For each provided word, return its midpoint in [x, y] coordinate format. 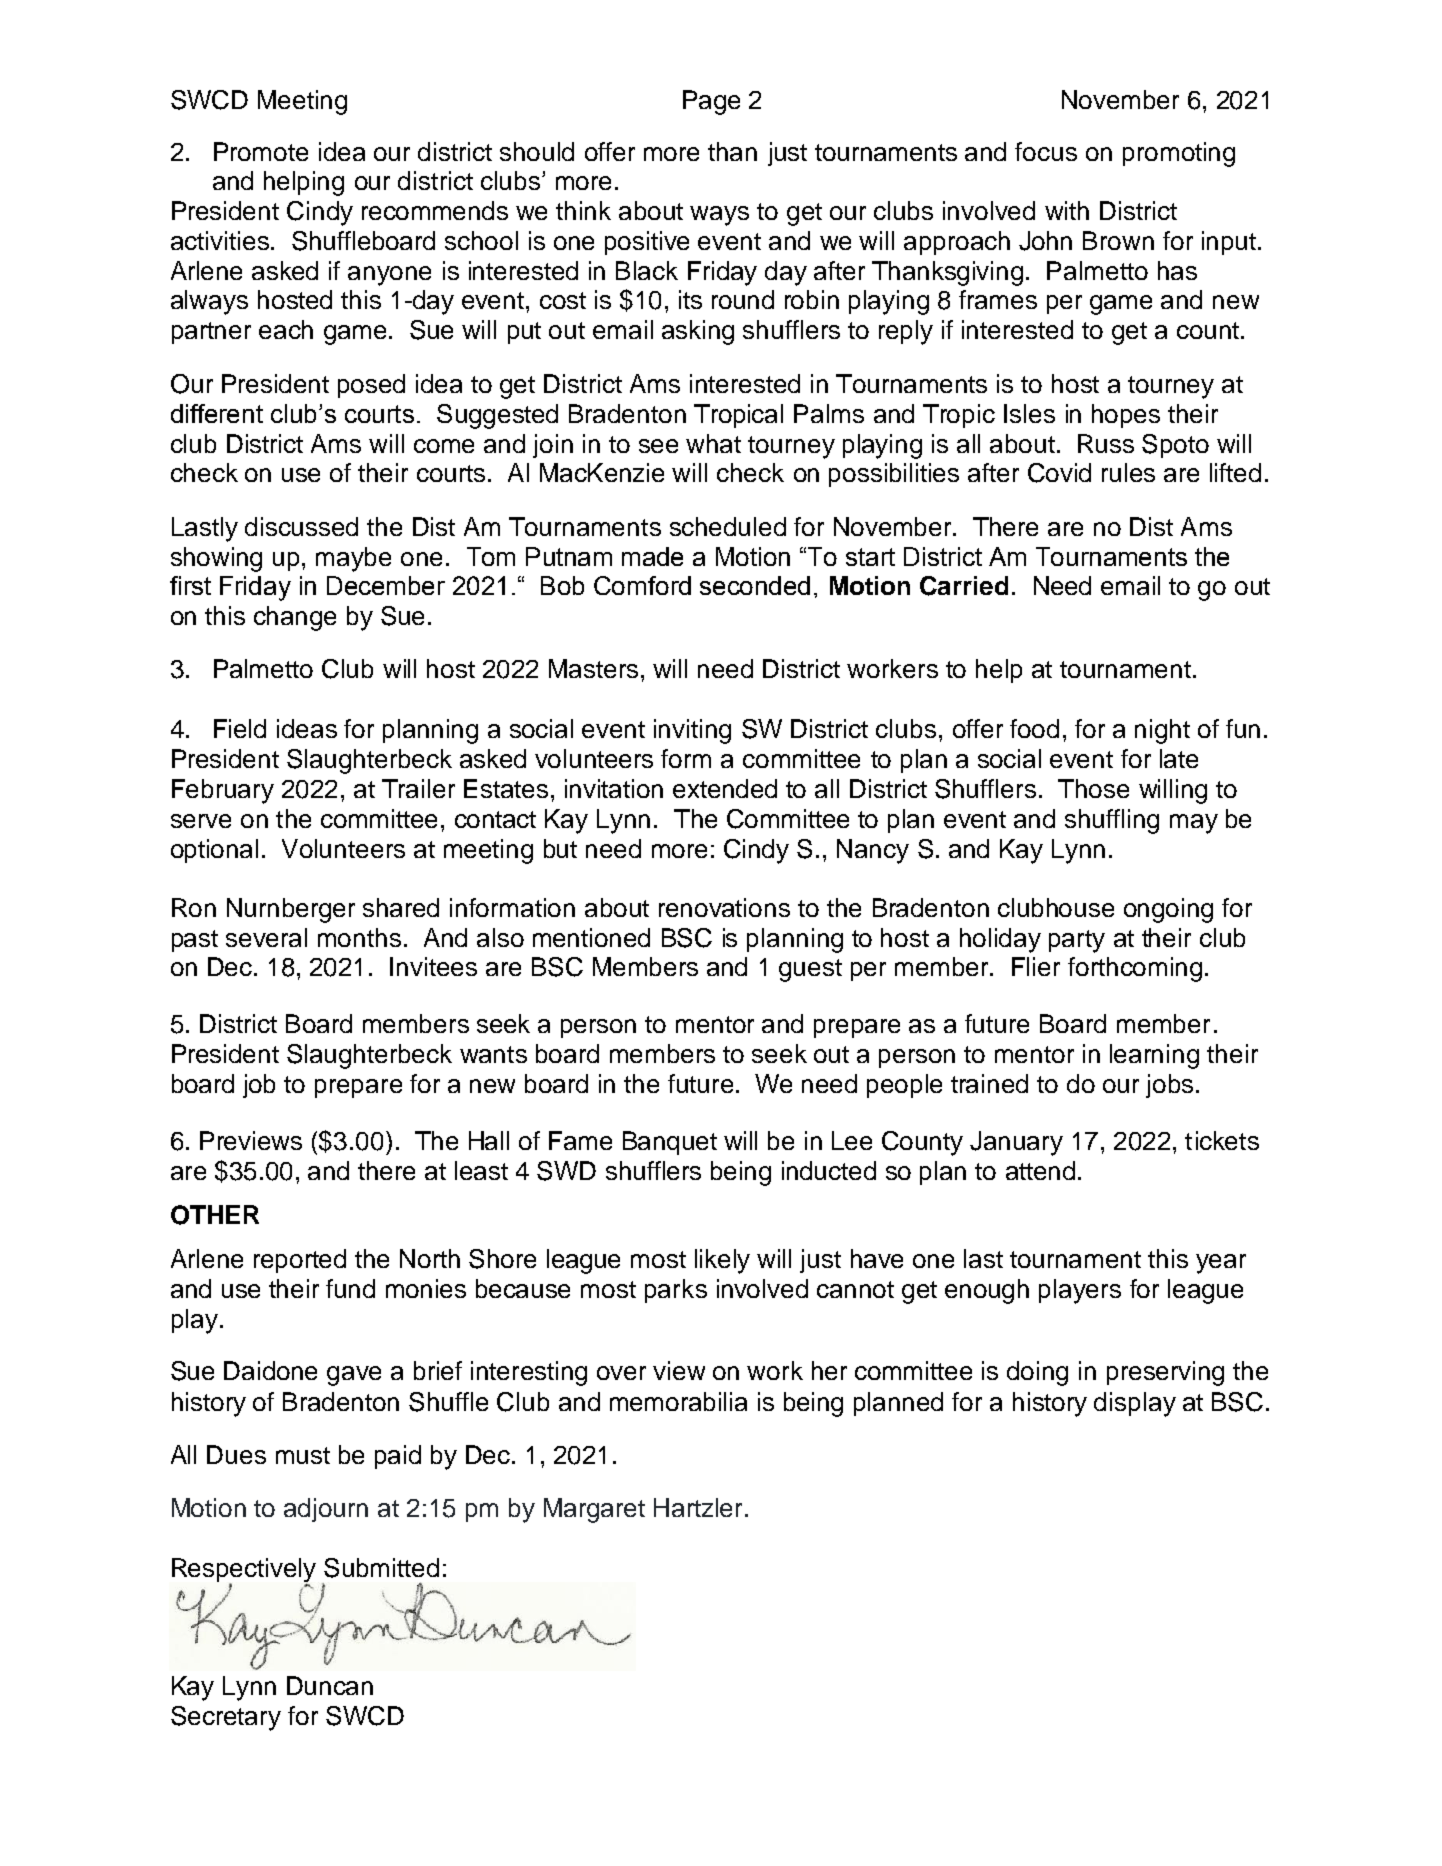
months [359, 937]
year [1221, 1264]
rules [1128, 472]
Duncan [330, 1685]
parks [676, 1291]
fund [350, 1288]
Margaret [594, 1510]
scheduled [728, 526]
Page [711, 102]
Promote [261, 151]
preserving [1165, 1373]
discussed [301, 526]
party [1077, 941]
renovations [724, 907]
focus [1046, 151]
